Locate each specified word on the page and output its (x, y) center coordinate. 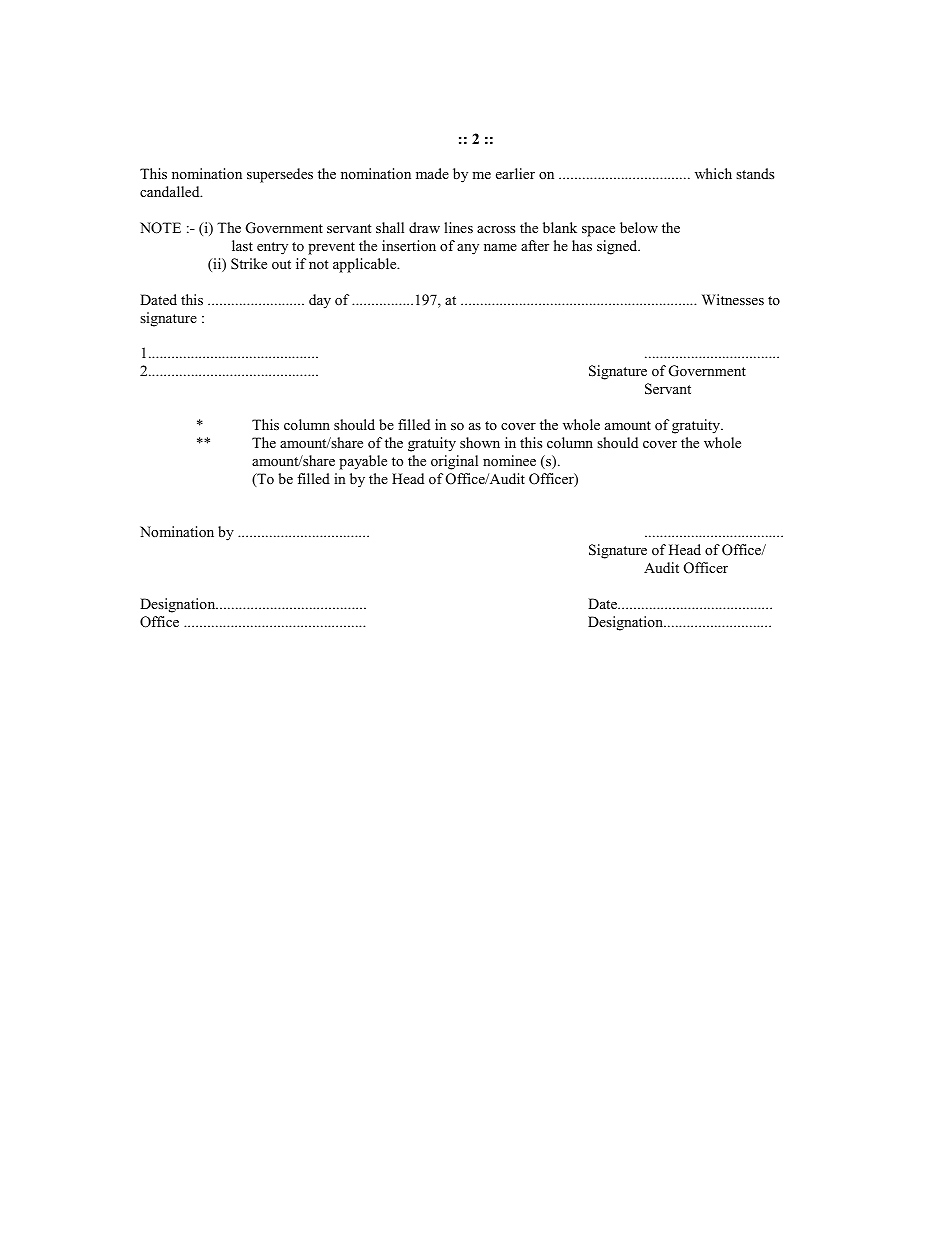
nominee (509, 460)
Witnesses (733, 299)
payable (363, 462)
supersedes (280, 175)
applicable (366, 265)
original (454, 462)
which (713, 173)
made (432, 173)
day (320, 301)
